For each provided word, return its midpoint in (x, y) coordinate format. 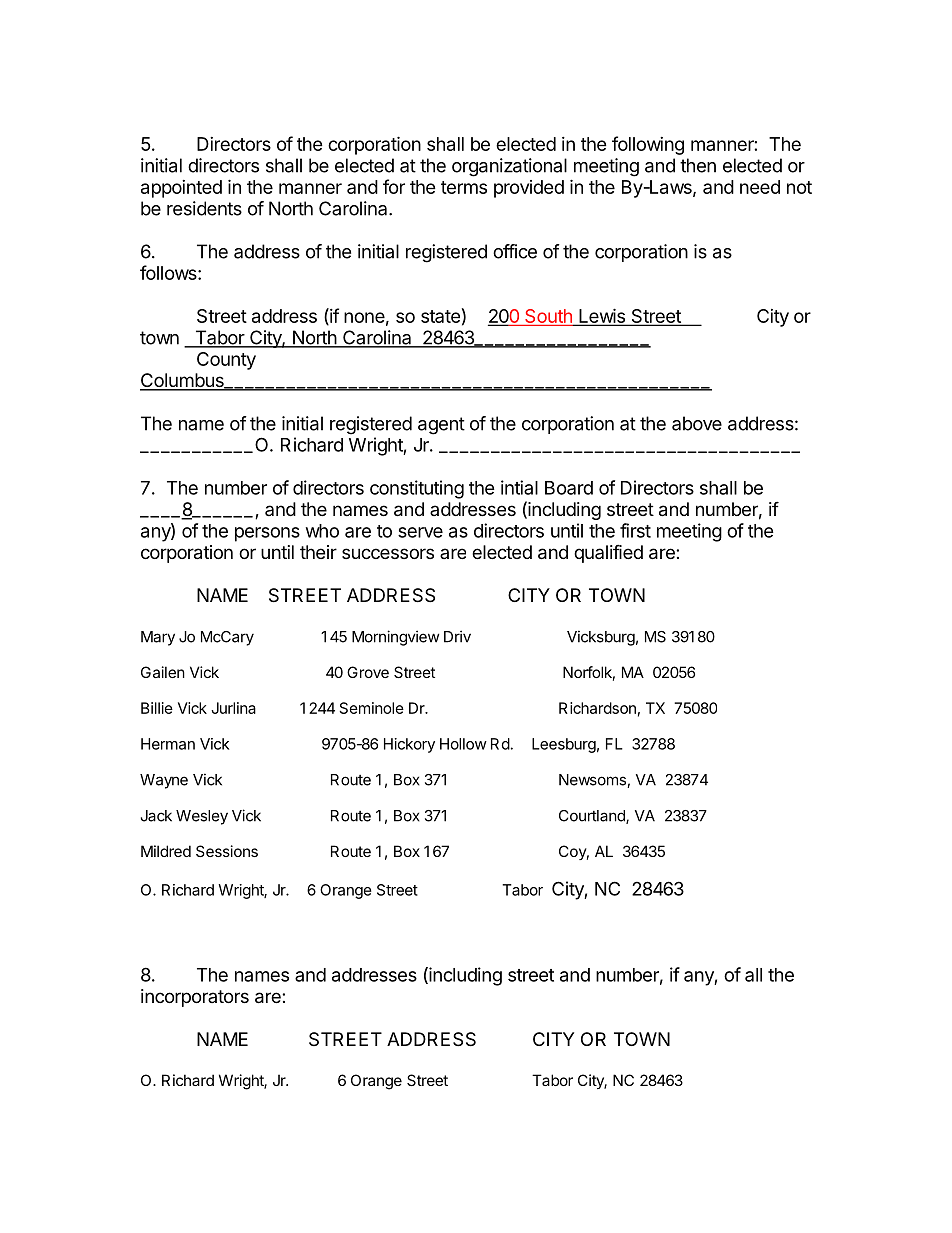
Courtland (593, 817)
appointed (181, 189)
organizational (509, 167)
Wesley (202, 817)
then (698, 165)
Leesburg (564, 745)
